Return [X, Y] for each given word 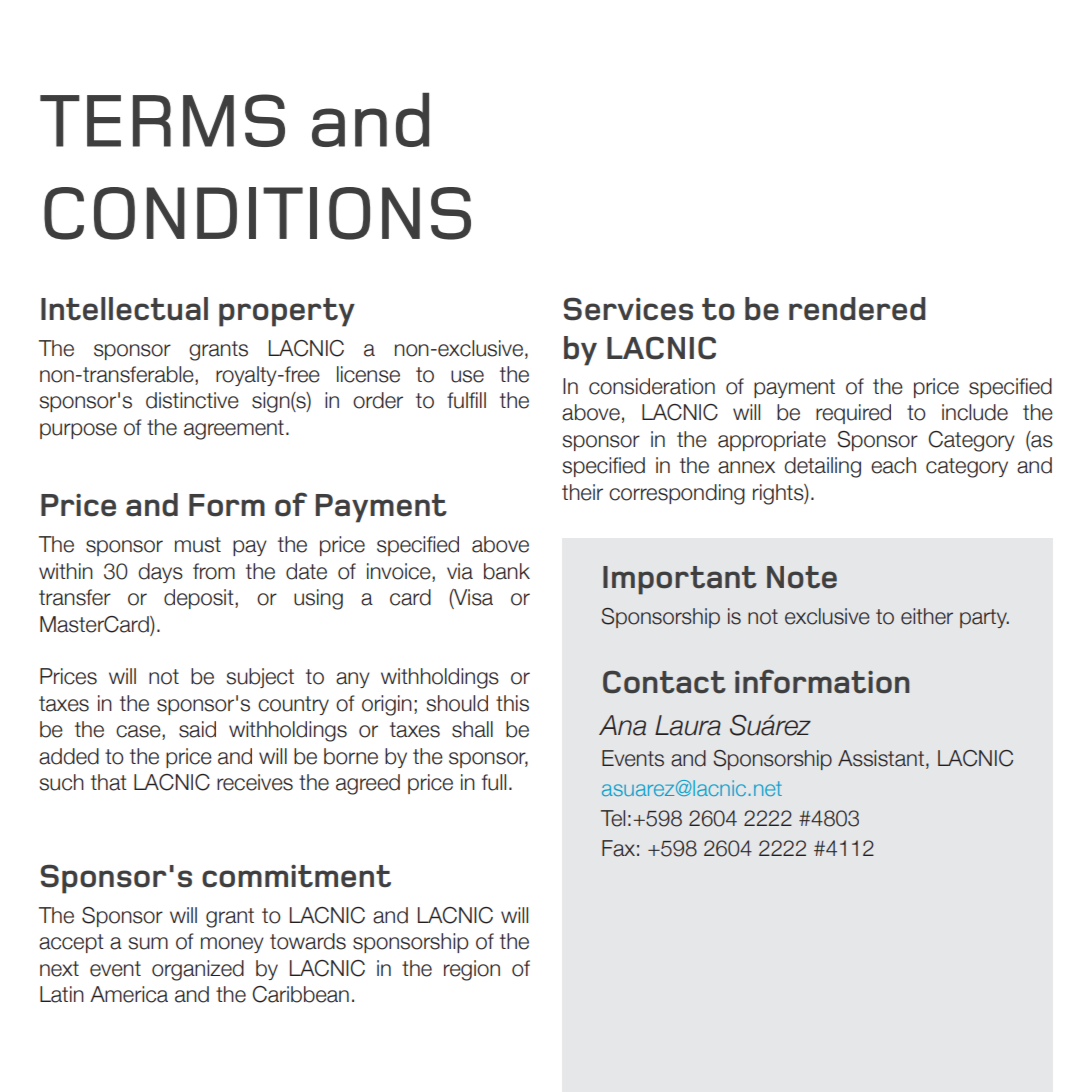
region [472, 970]
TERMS [162, 120]
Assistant [881, 758]
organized [198, 970]
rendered [857, 309]
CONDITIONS [257, 213]
